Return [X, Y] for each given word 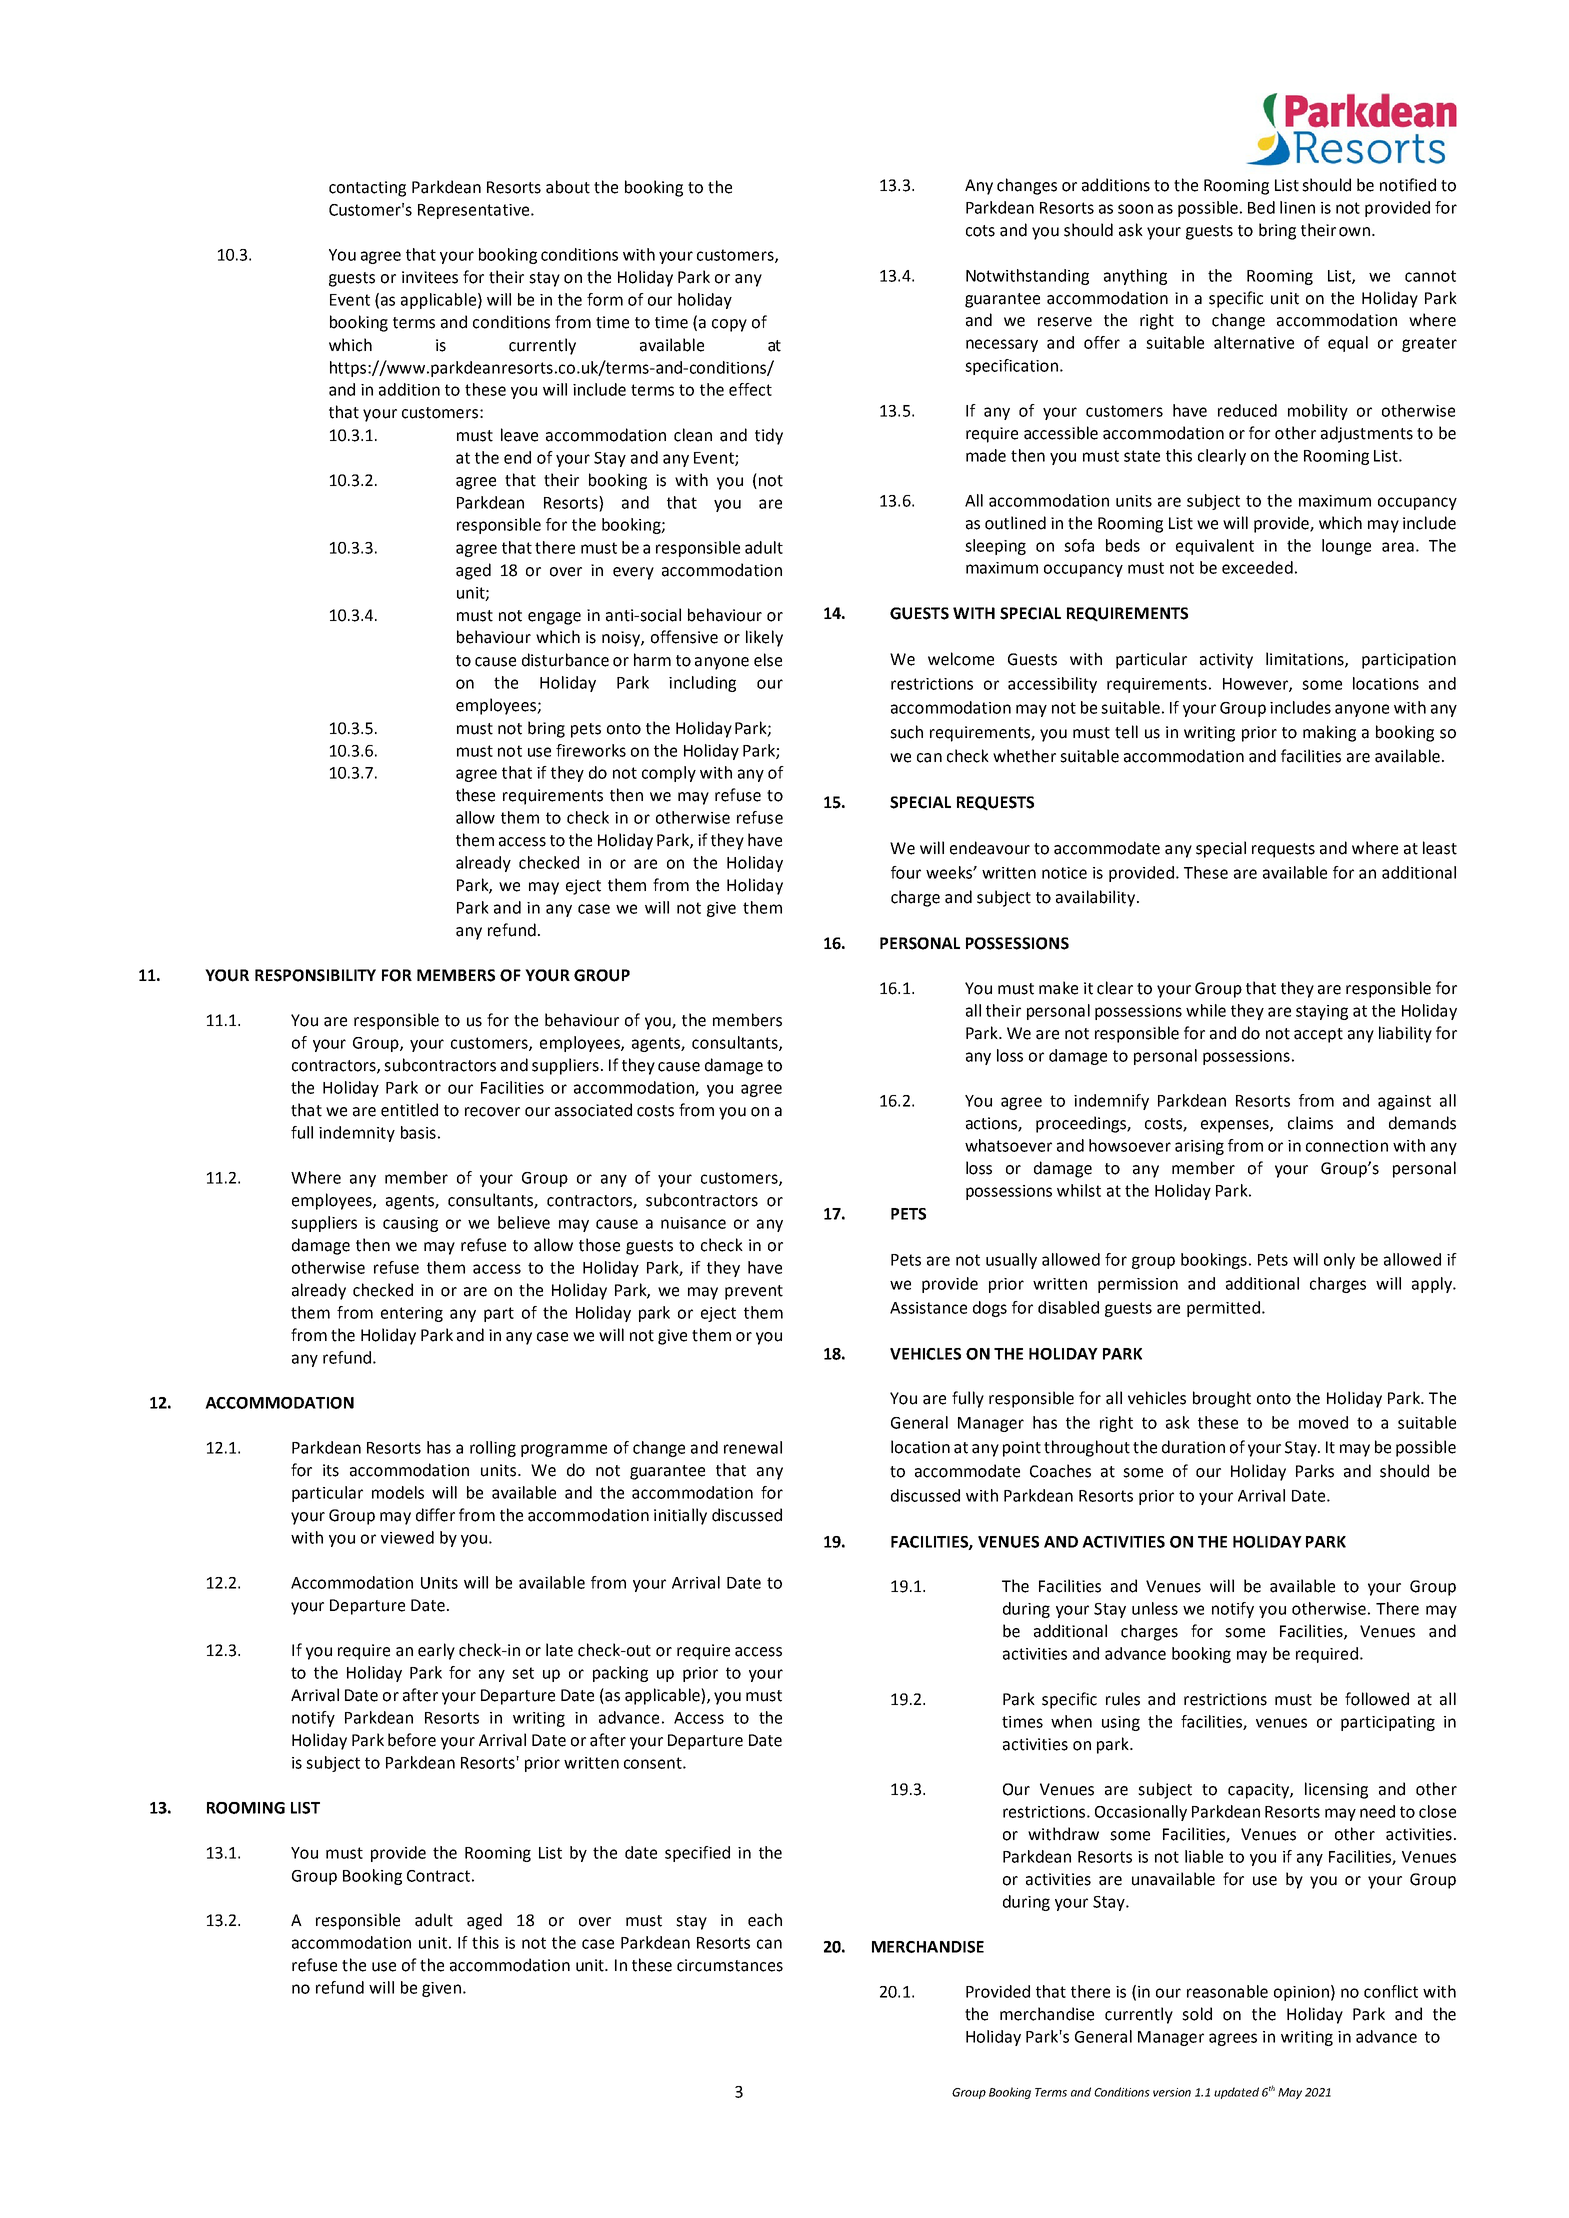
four [906, 872]
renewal [753, 1447]
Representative [475, 211]
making [1329, 733]
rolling [493, 1449]
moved [1323, 1422]
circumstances [730, 1965]
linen [1297, 207]
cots [980, 231]
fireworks [591, 750]
